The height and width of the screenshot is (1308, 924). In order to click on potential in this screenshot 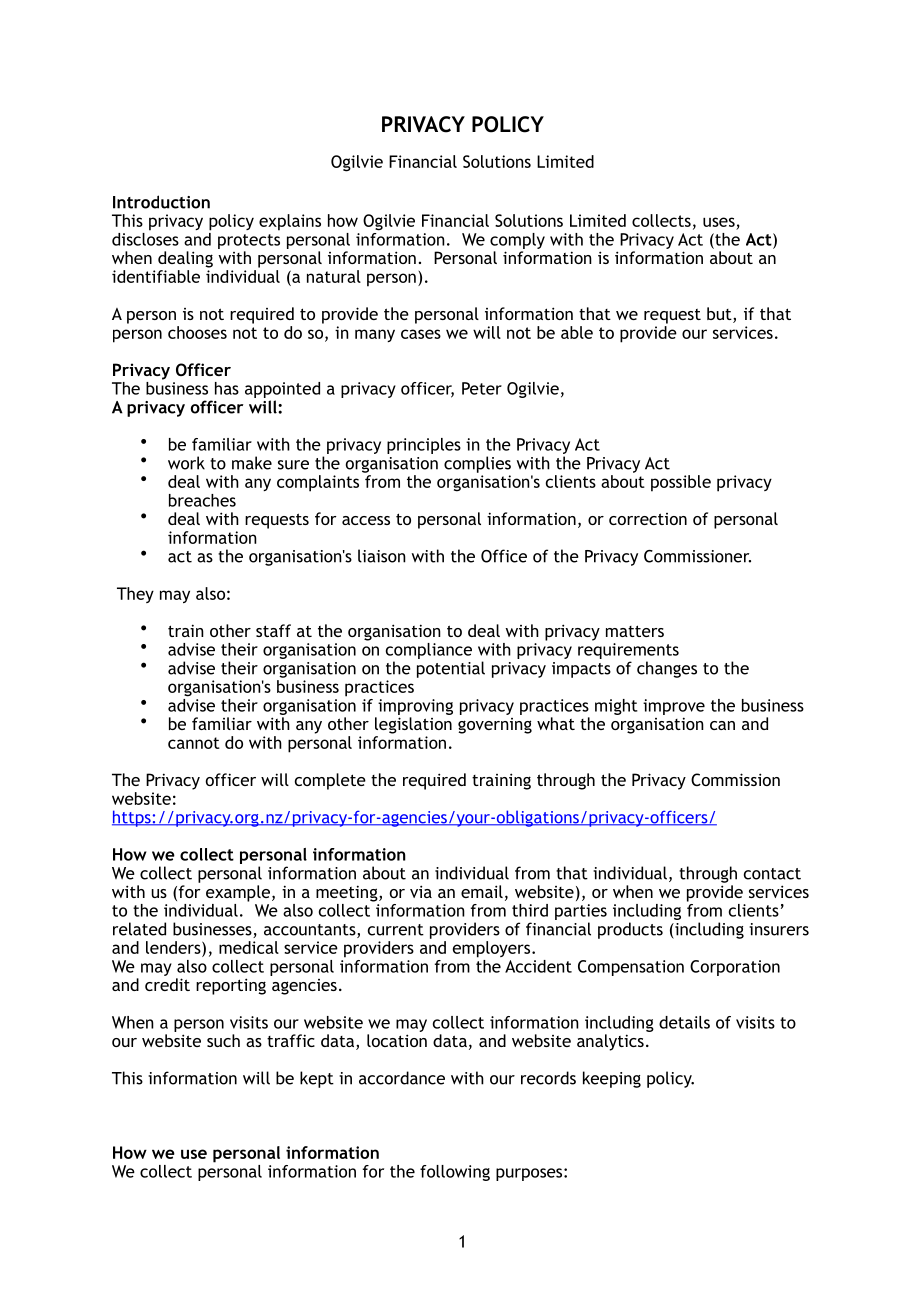, I will do `click(451, 669)`.
